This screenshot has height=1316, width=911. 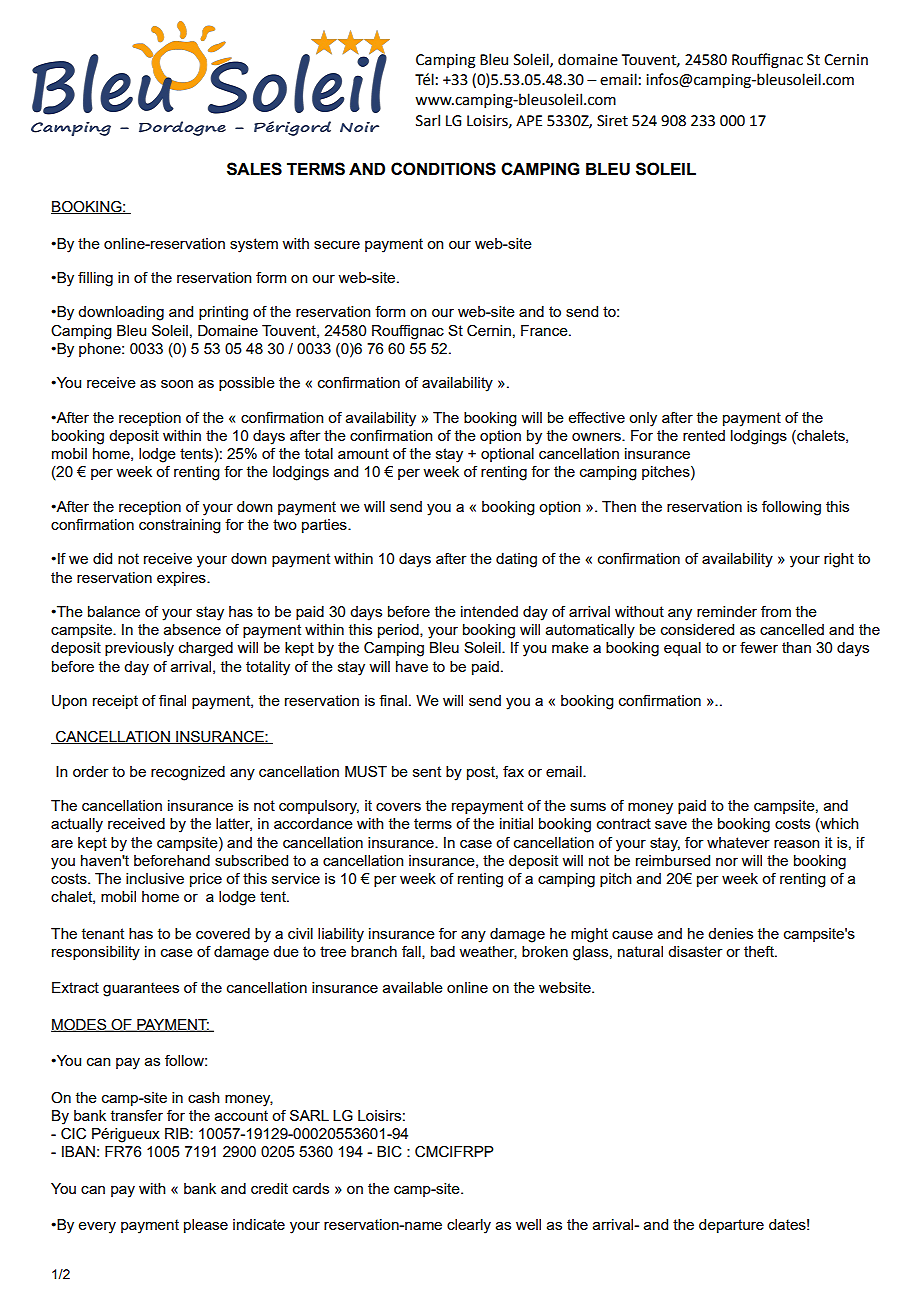 What do you see at coordinates (529, 120) in the screenshot?
I see `APE` at bounding box center [529, 120].
